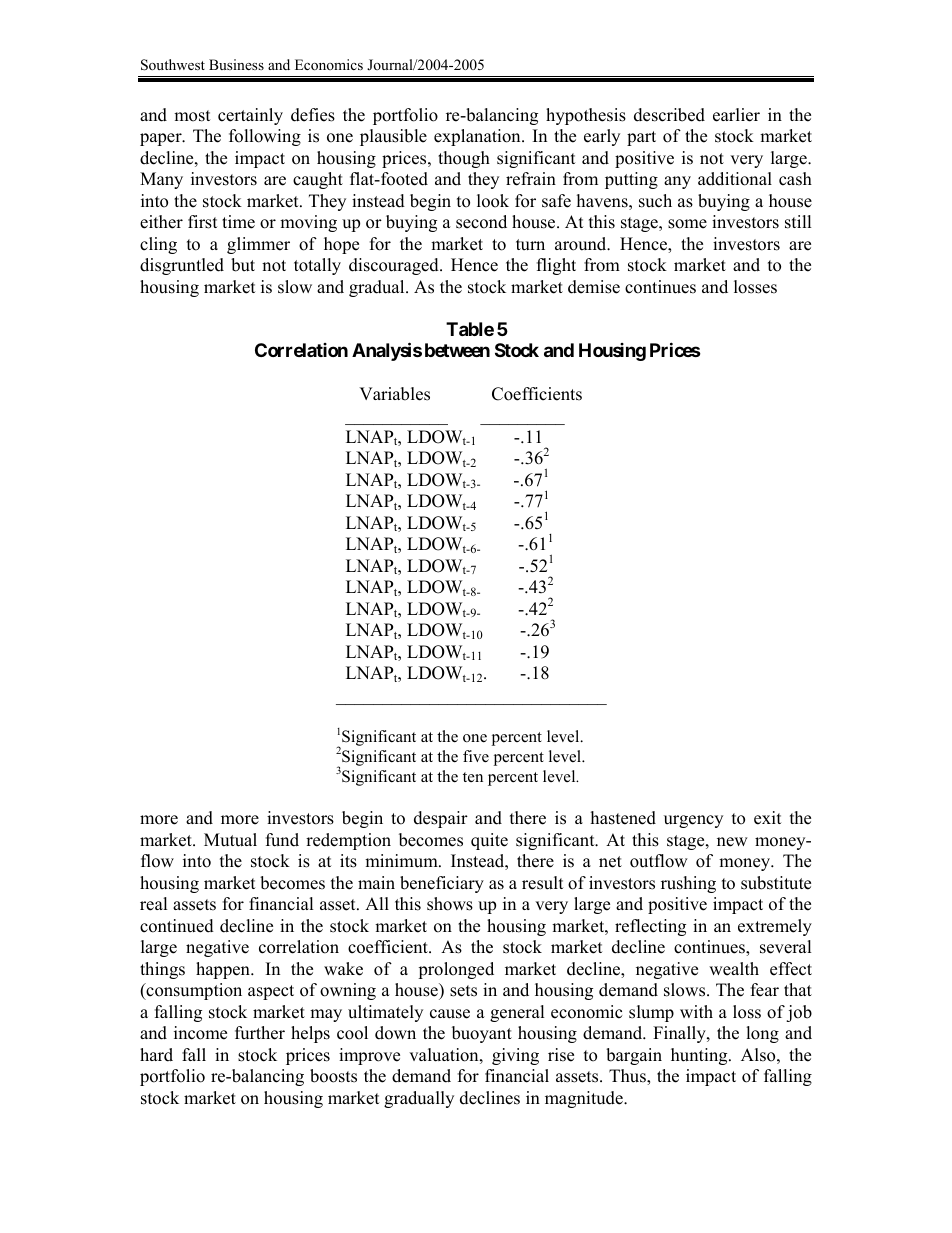 The width and height of the screenshot is (952, 1233). I want to click on explanation, so click(478, 137).
